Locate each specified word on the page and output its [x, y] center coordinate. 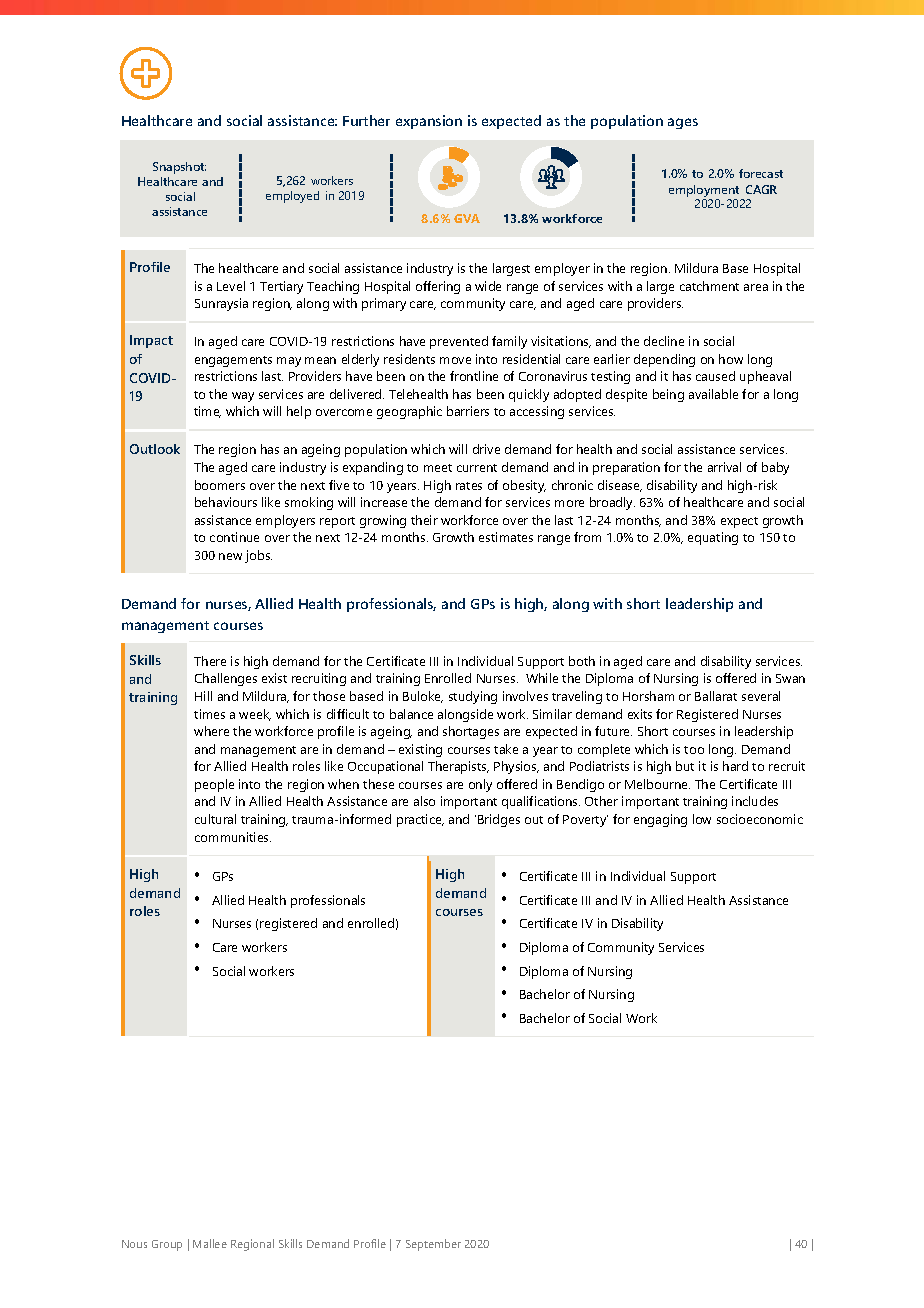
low [702, 819]
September [433, 1245]
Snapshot [179, 168]
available [713, 394]
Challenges [226, 679]
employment [704, 191]
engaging [660, 820]
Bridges [499, 820]
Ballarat [716, 696]
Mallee [210, 1243]
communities [233, 837]
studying [473, 697]
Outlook [155, 449]
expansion [429, 122]
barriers [468, 411]
